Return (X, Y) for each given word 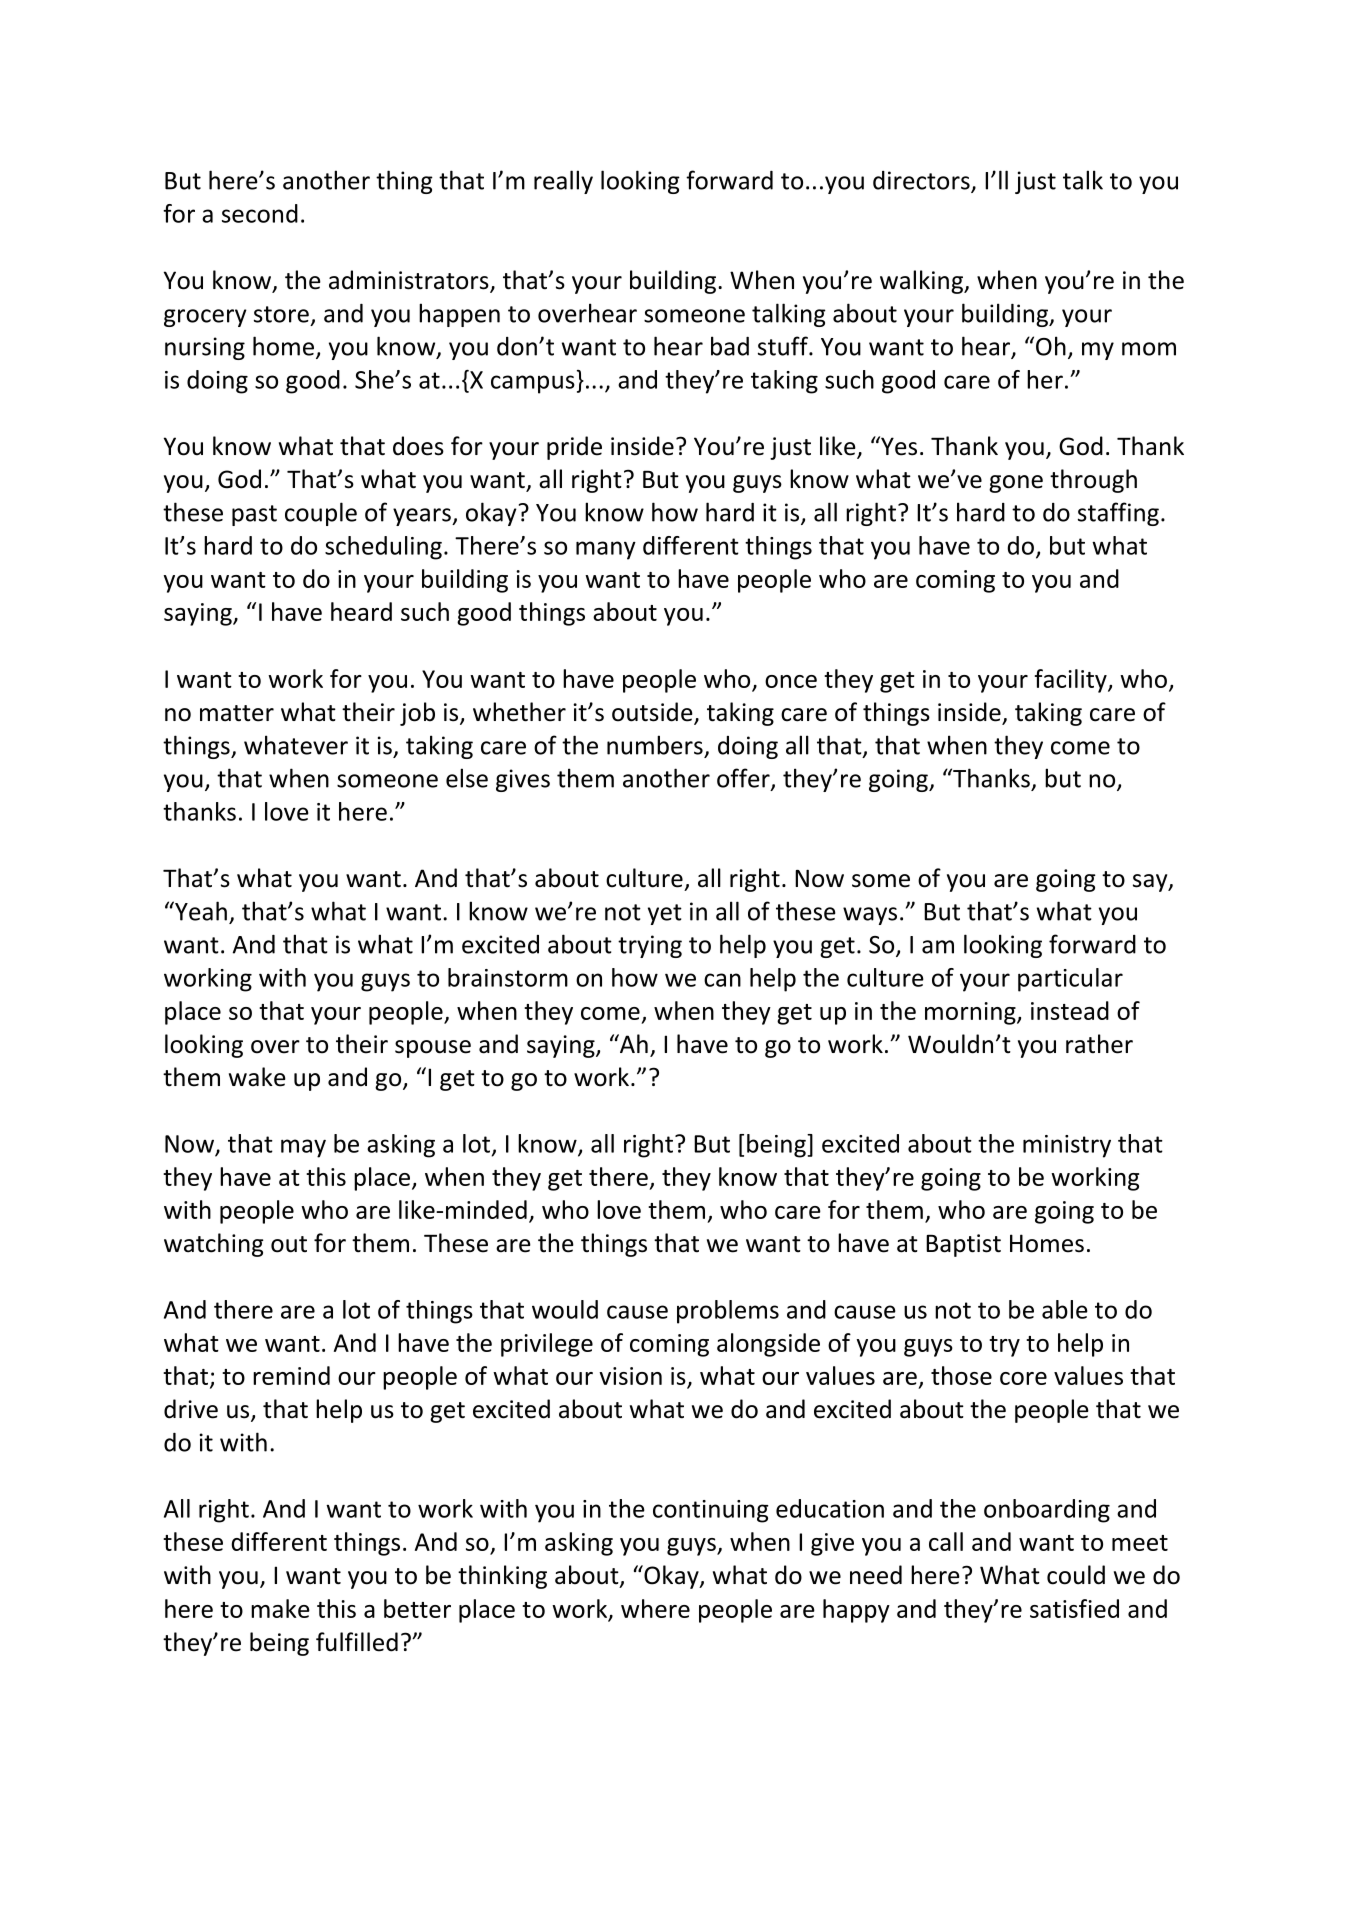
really (563, 182)
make (280, 1608)
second (260, 213)
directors (922, 181)
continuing (711, 1511)
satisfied (1074, 1608)
